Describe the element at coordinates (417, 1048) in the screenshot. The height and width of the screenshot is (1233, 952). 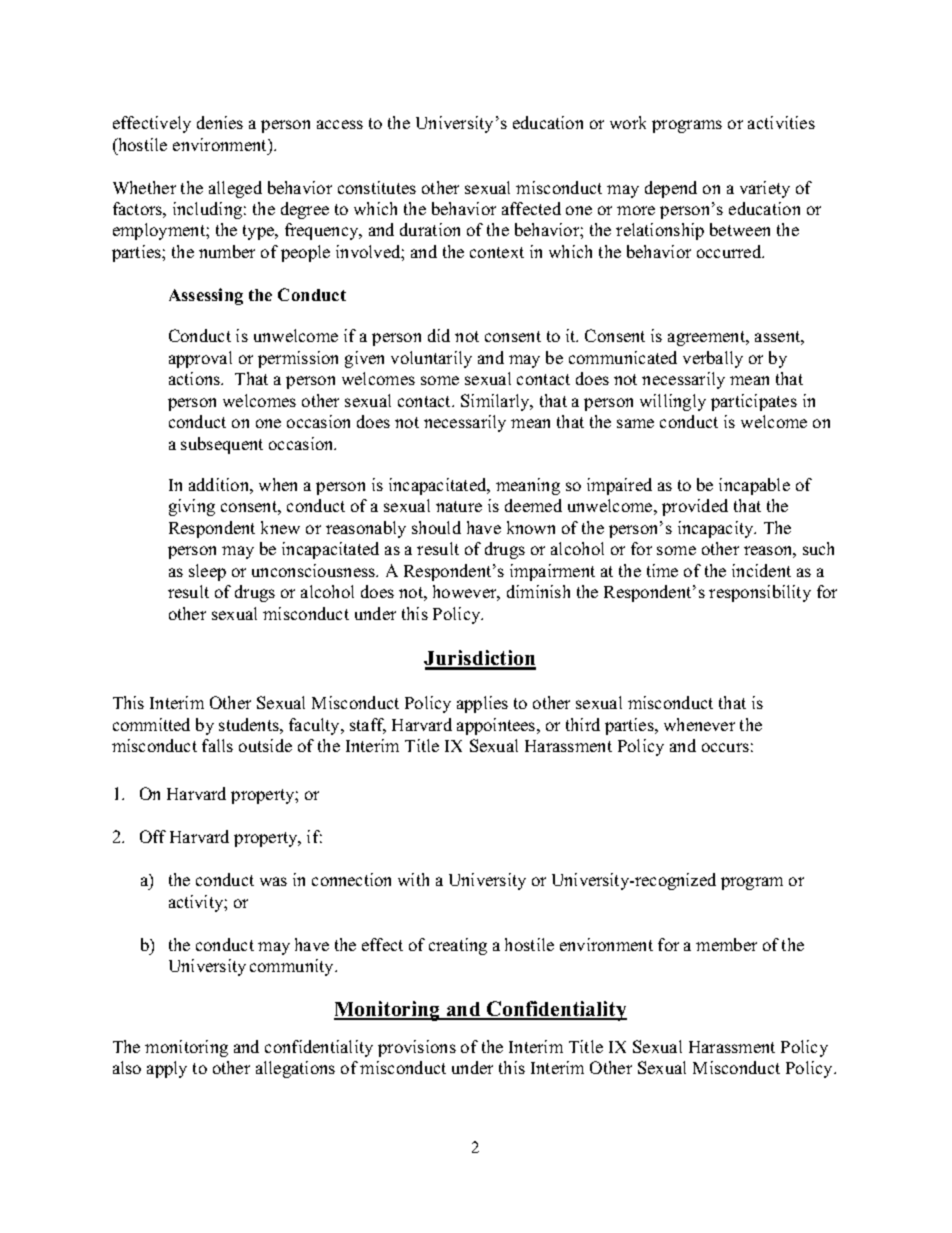
I see `provisions` at that location.
